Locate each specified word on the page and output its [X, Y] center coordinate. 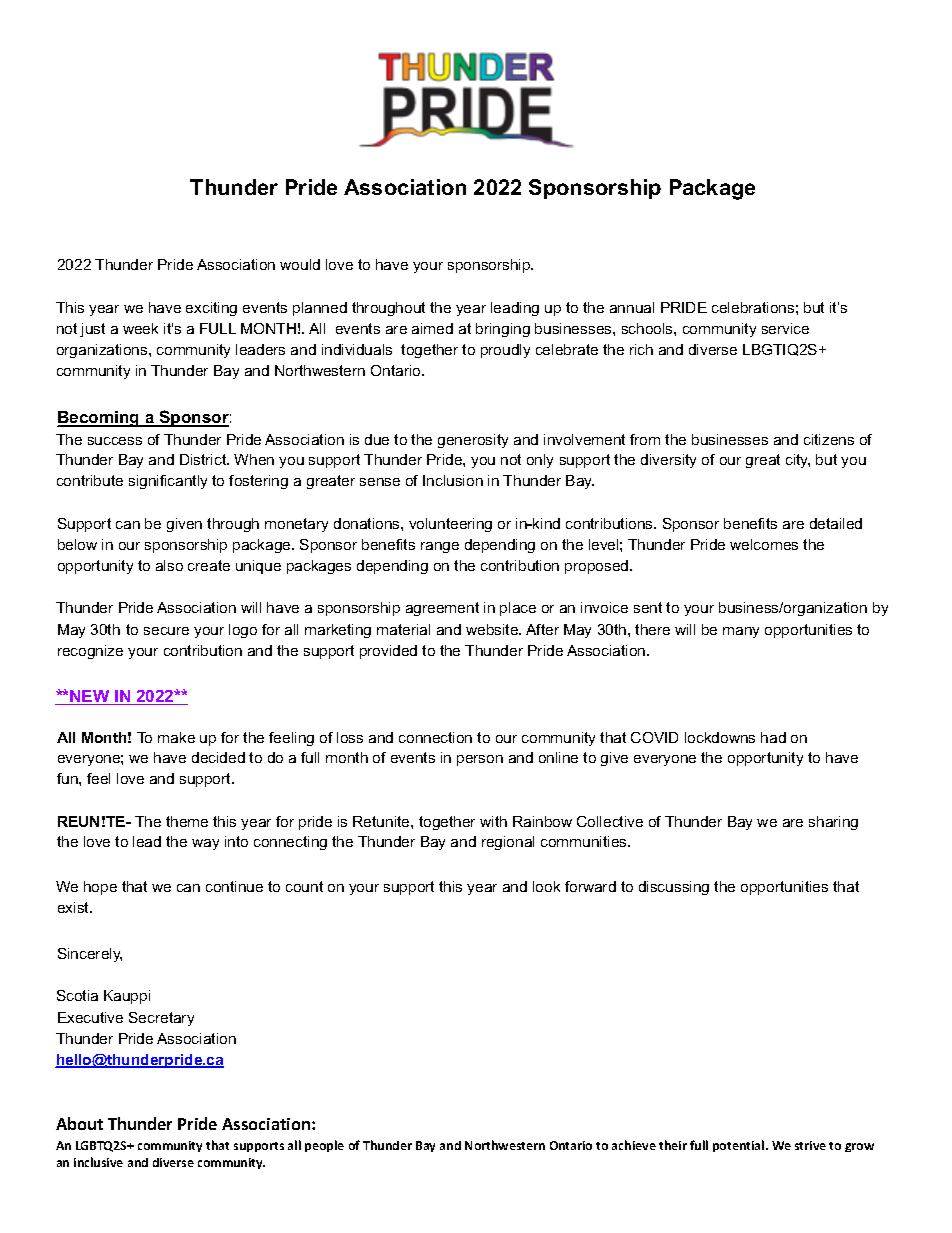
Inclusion [453, 480]
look [546, 886]
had [773, 737]
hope [100, 888]
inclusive [98, 1162]
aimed [432, 328]
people [324, 1146]
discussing [674, 888]
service [785, 328]
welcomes [764, 544]
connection [435, 737]
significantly [168, 482]
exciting [211, 309]
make [176, 737]
